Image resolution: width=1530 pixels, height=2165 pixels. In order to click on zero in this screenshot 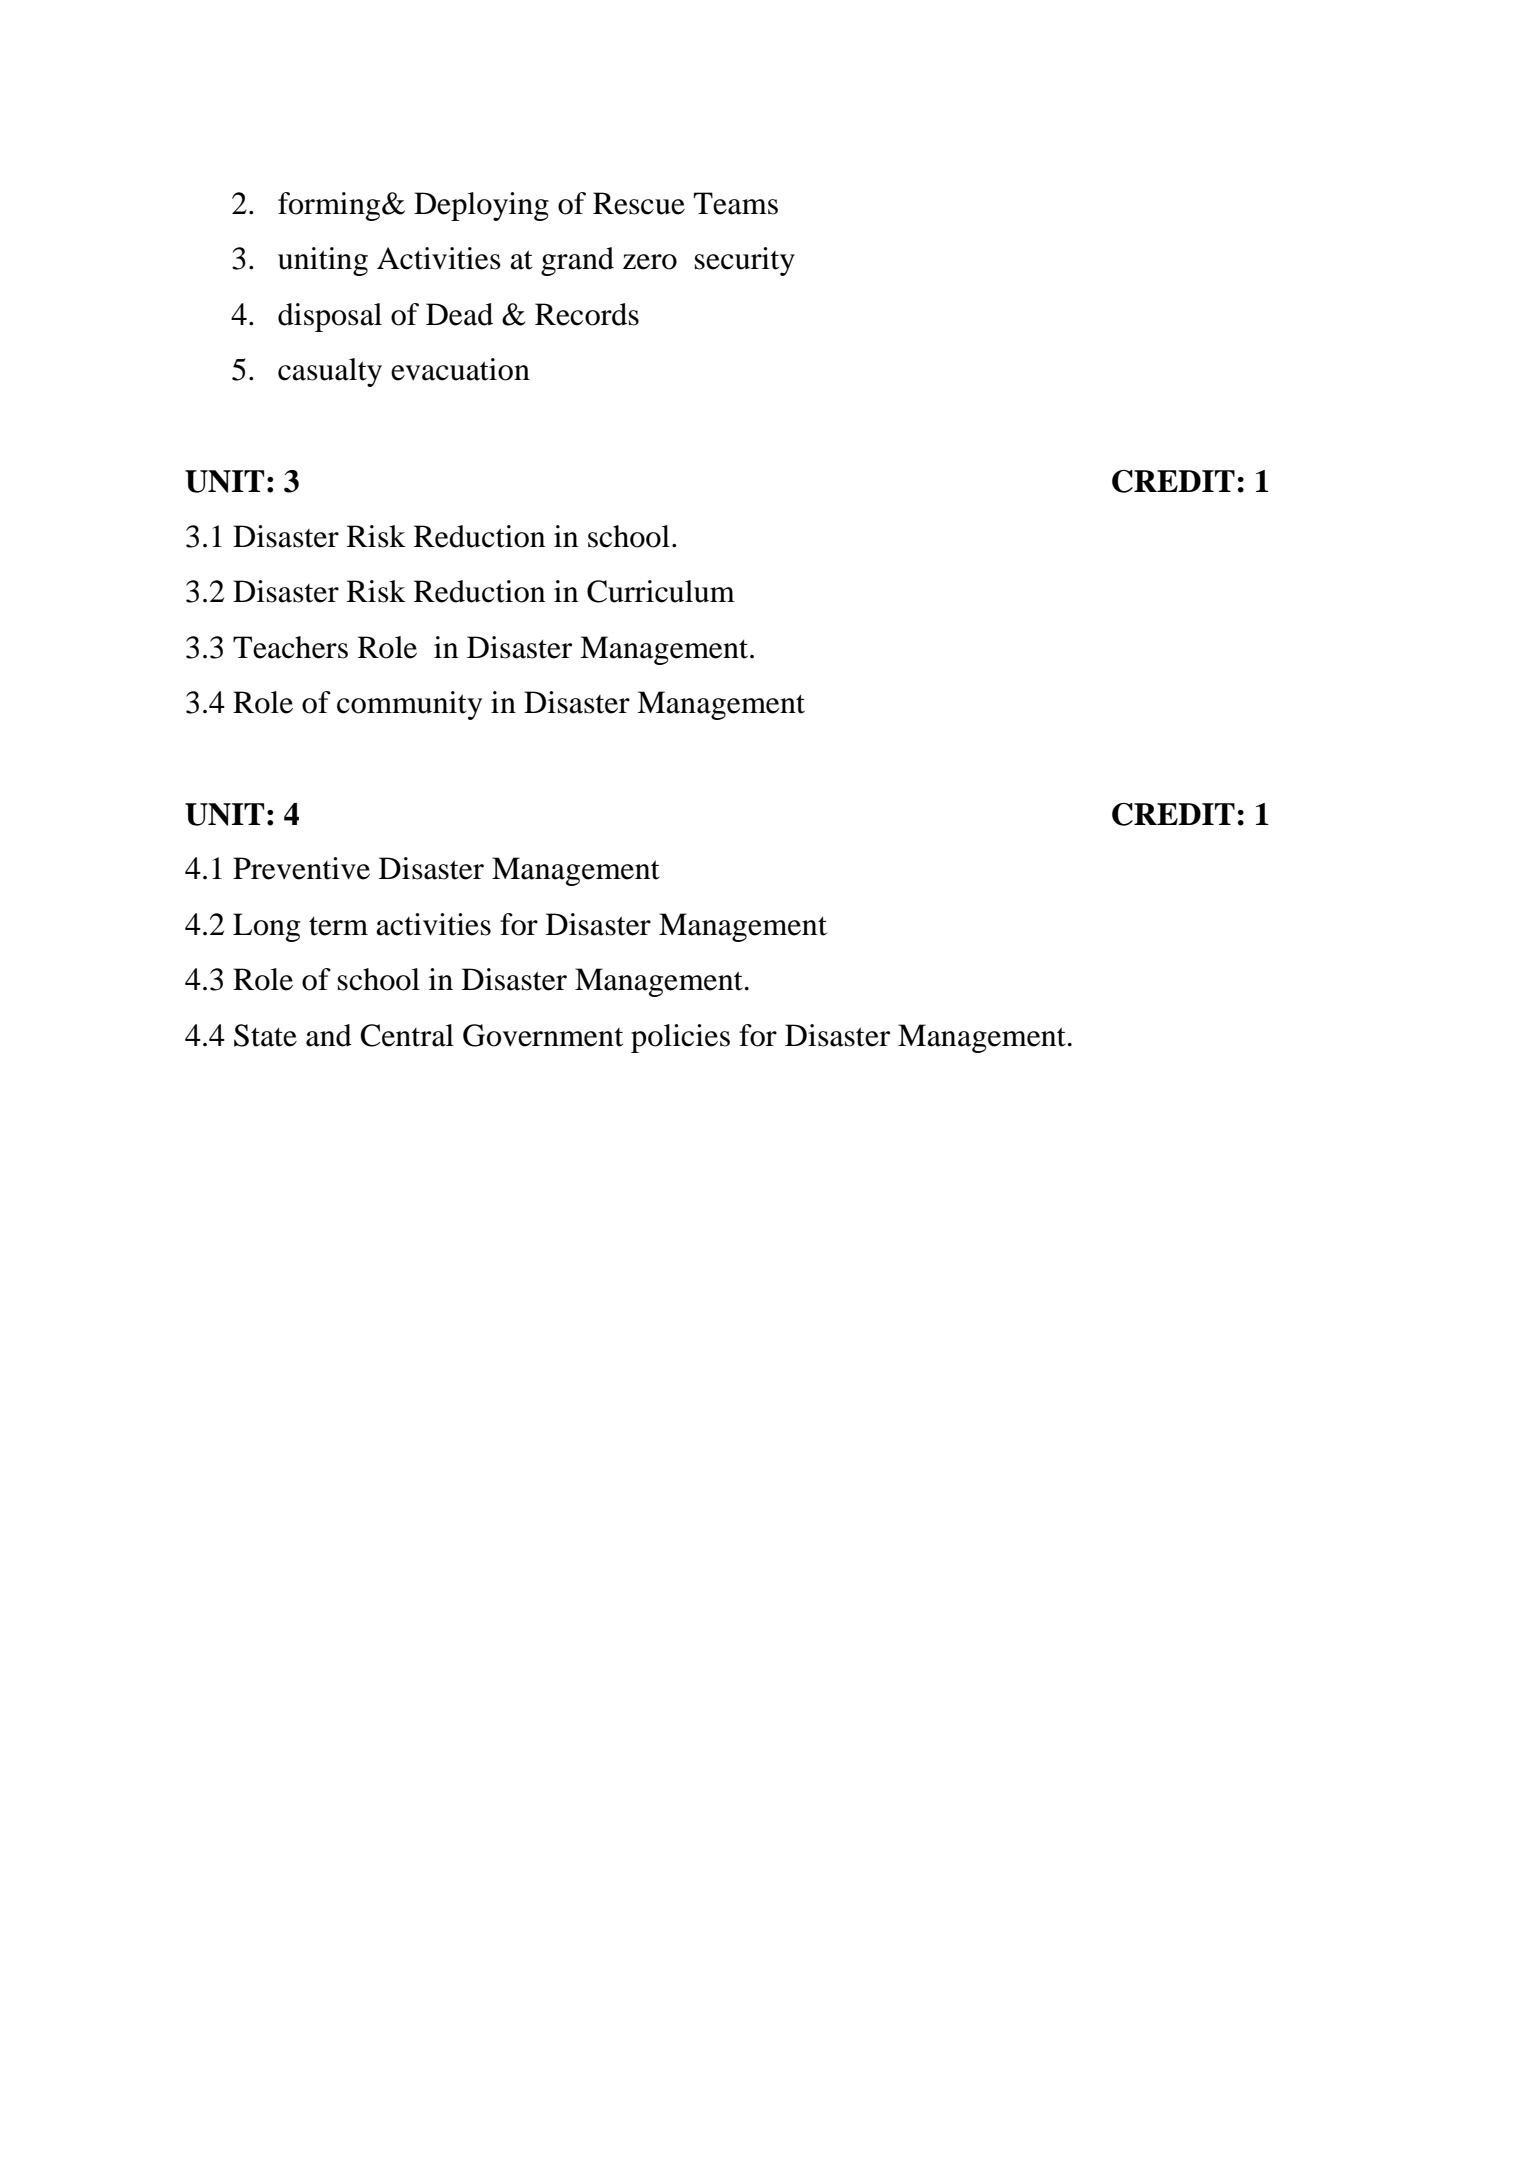, I will do `click(650, 262)`.
